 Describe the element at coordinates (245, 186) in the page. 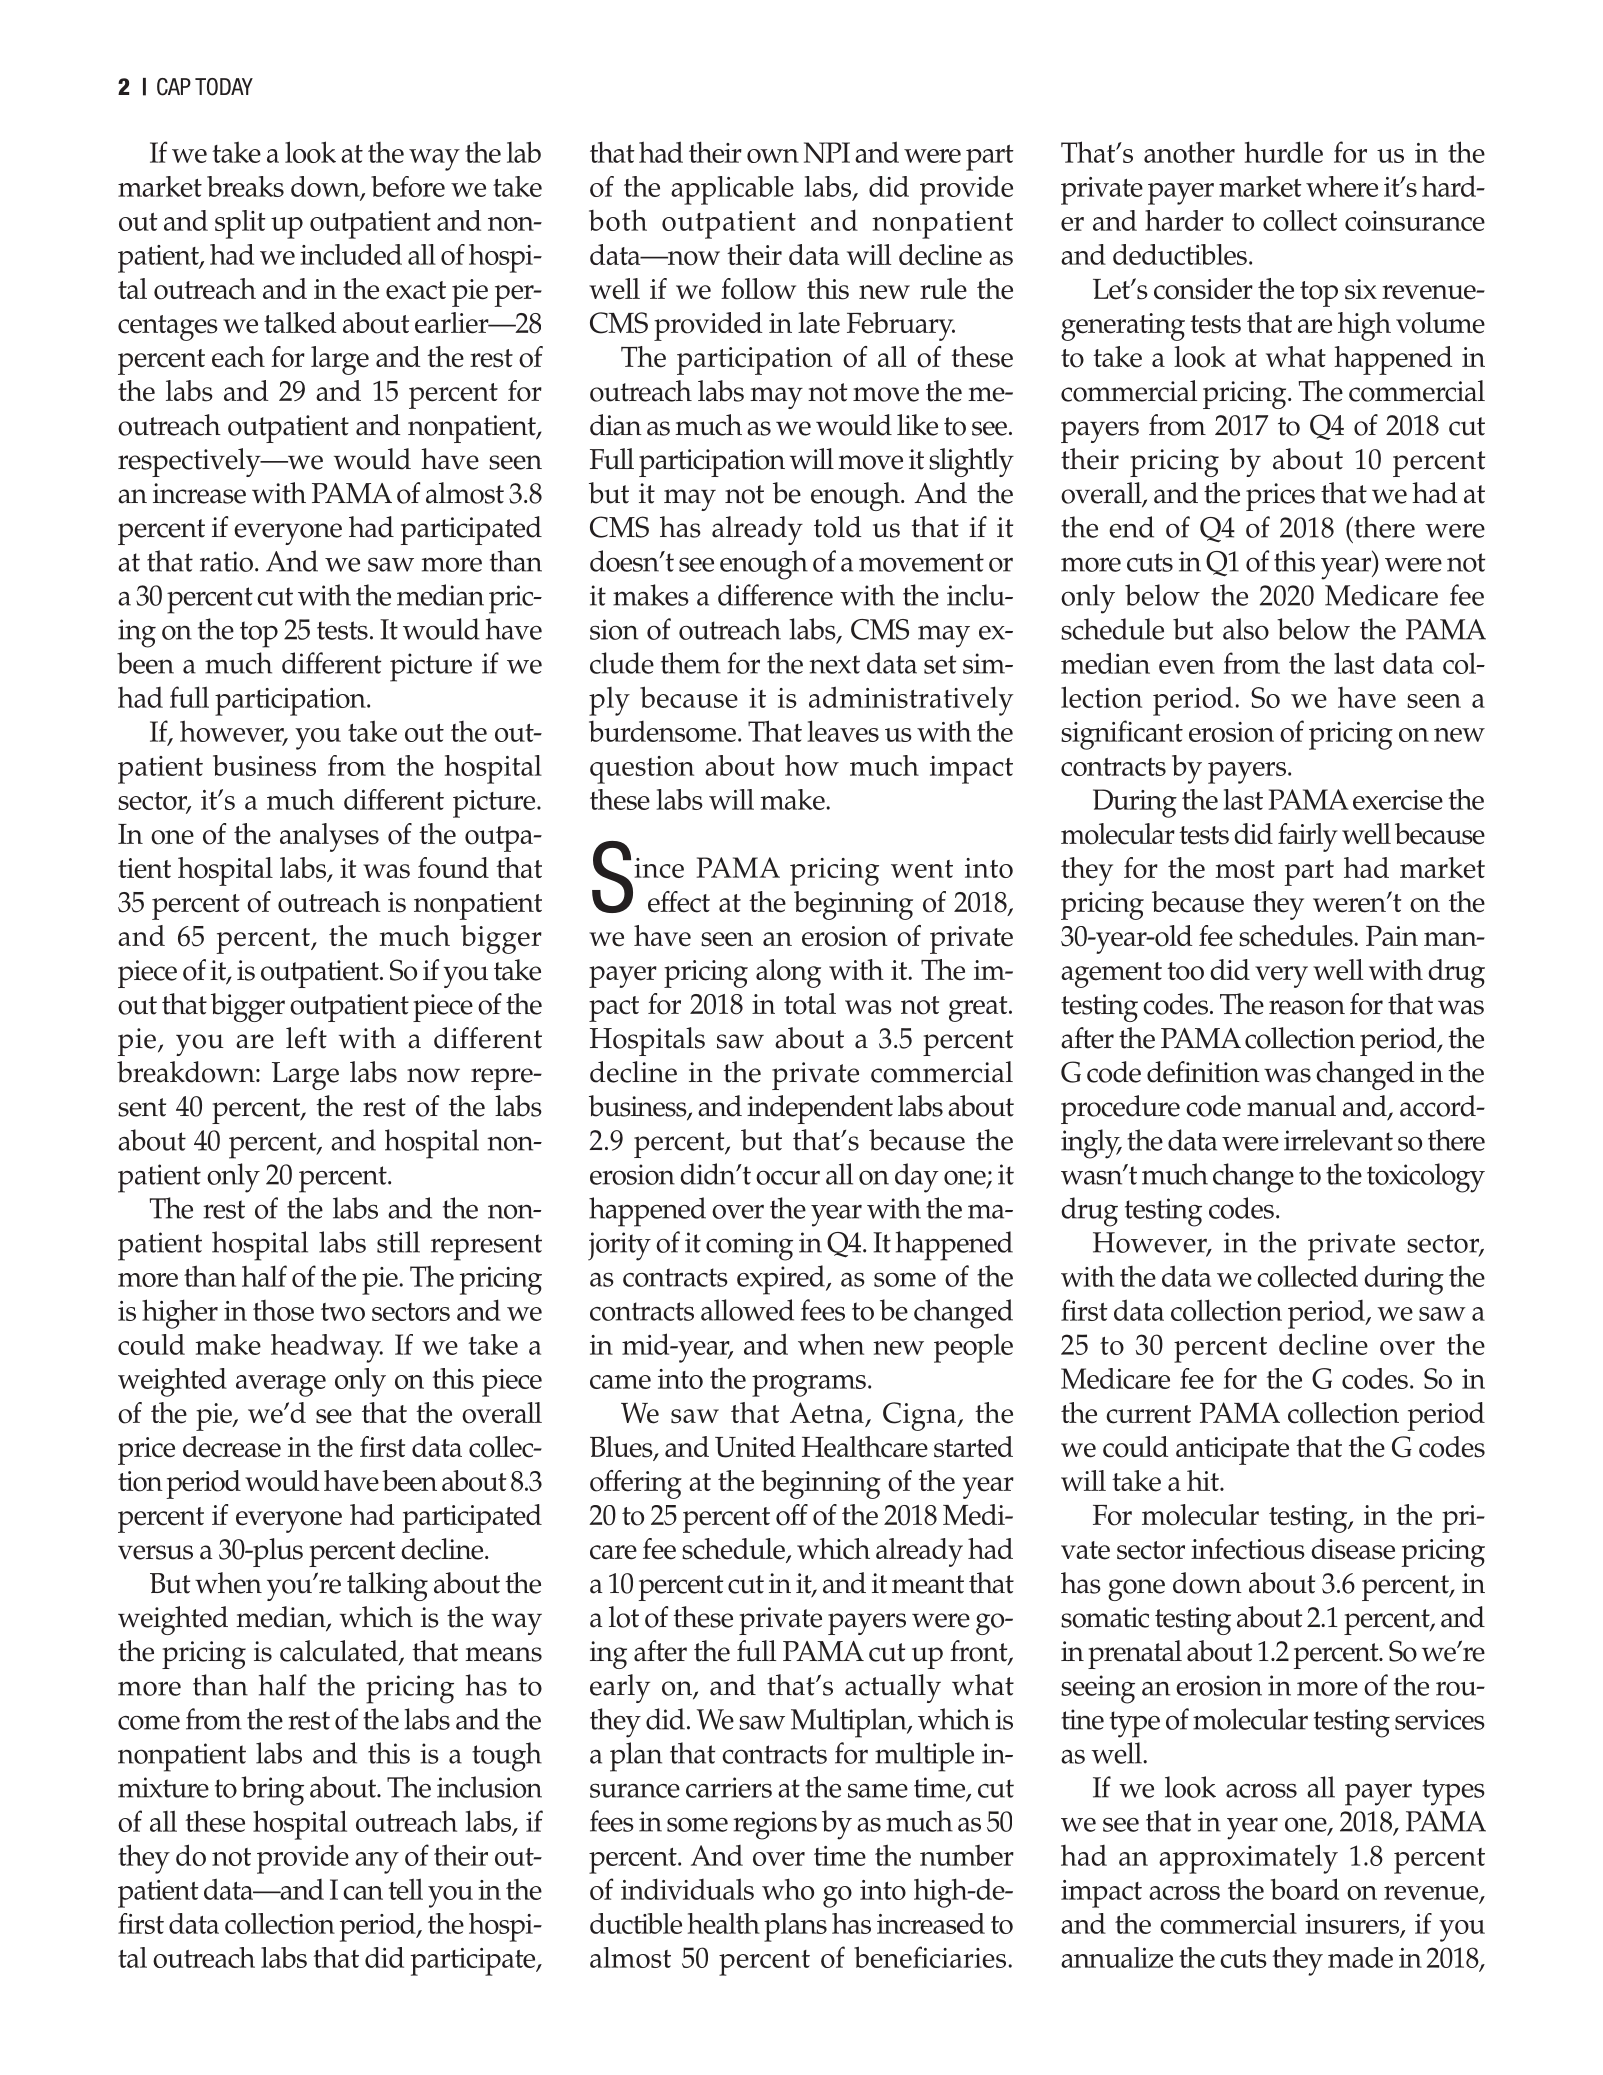

I see `breaks` at that location.
